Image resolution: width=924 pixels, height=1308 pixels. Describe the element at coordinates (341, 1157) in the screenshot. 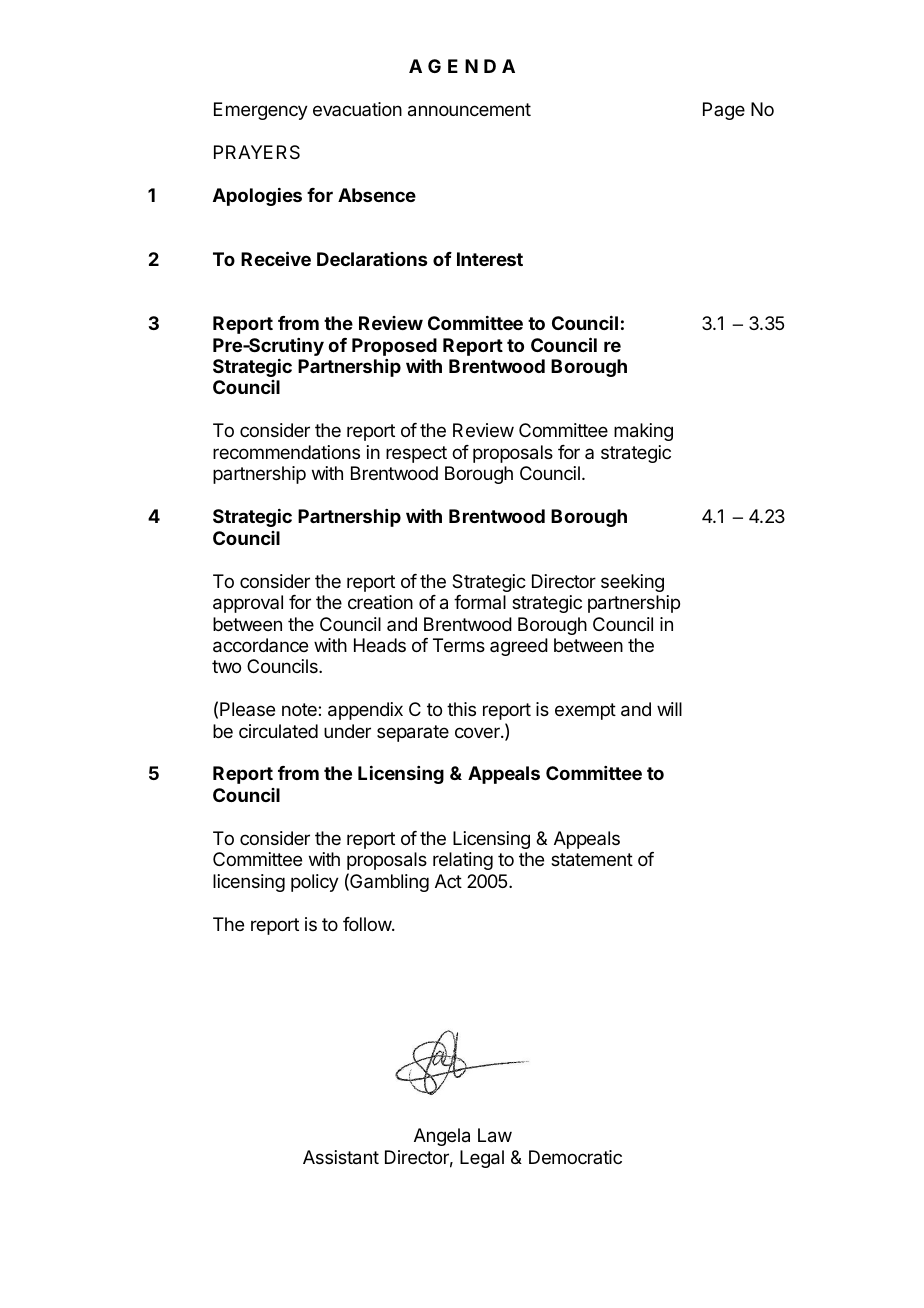

I see `Assistant` at that location.
